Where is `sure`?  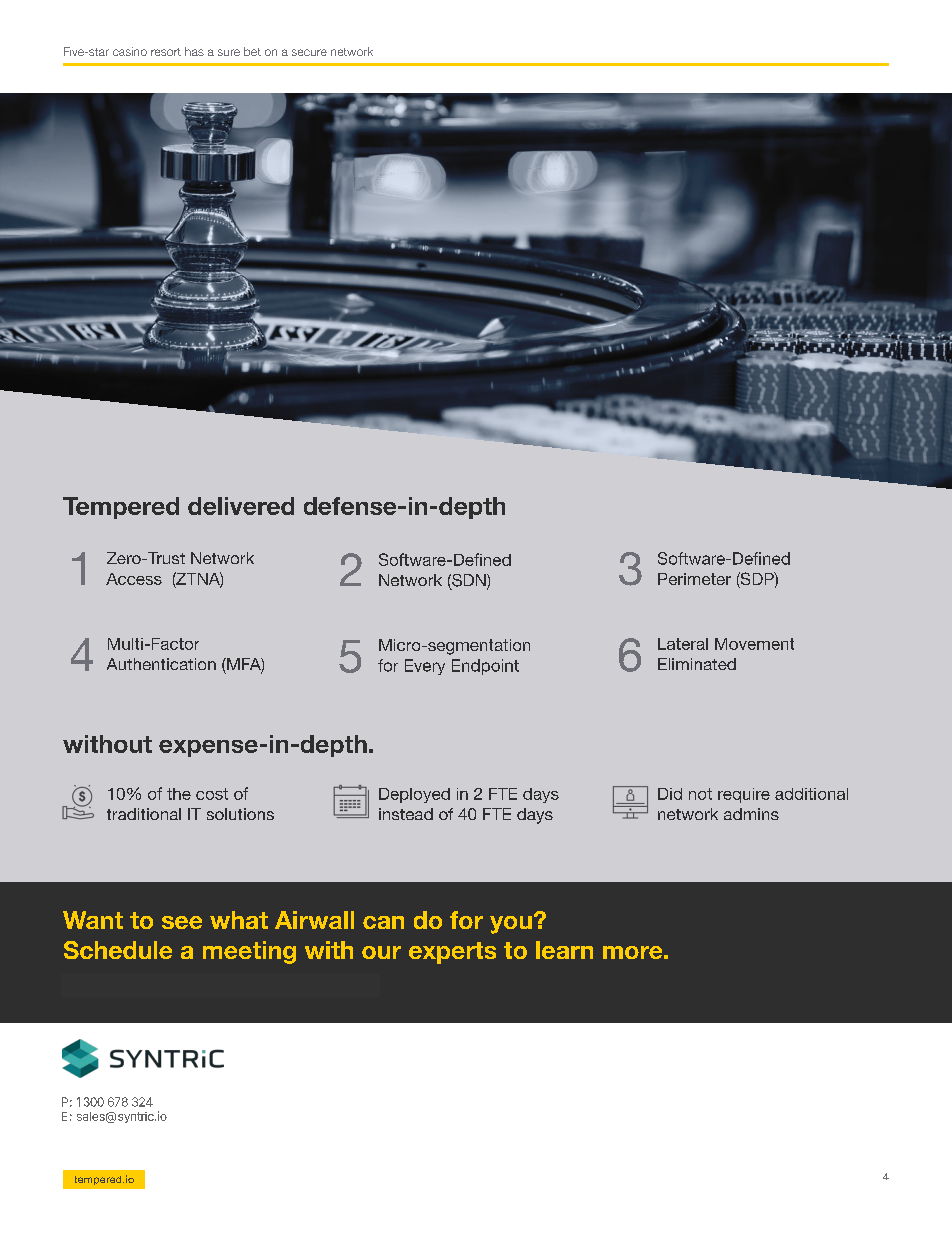
sure is located at coordinates (229, 52).
